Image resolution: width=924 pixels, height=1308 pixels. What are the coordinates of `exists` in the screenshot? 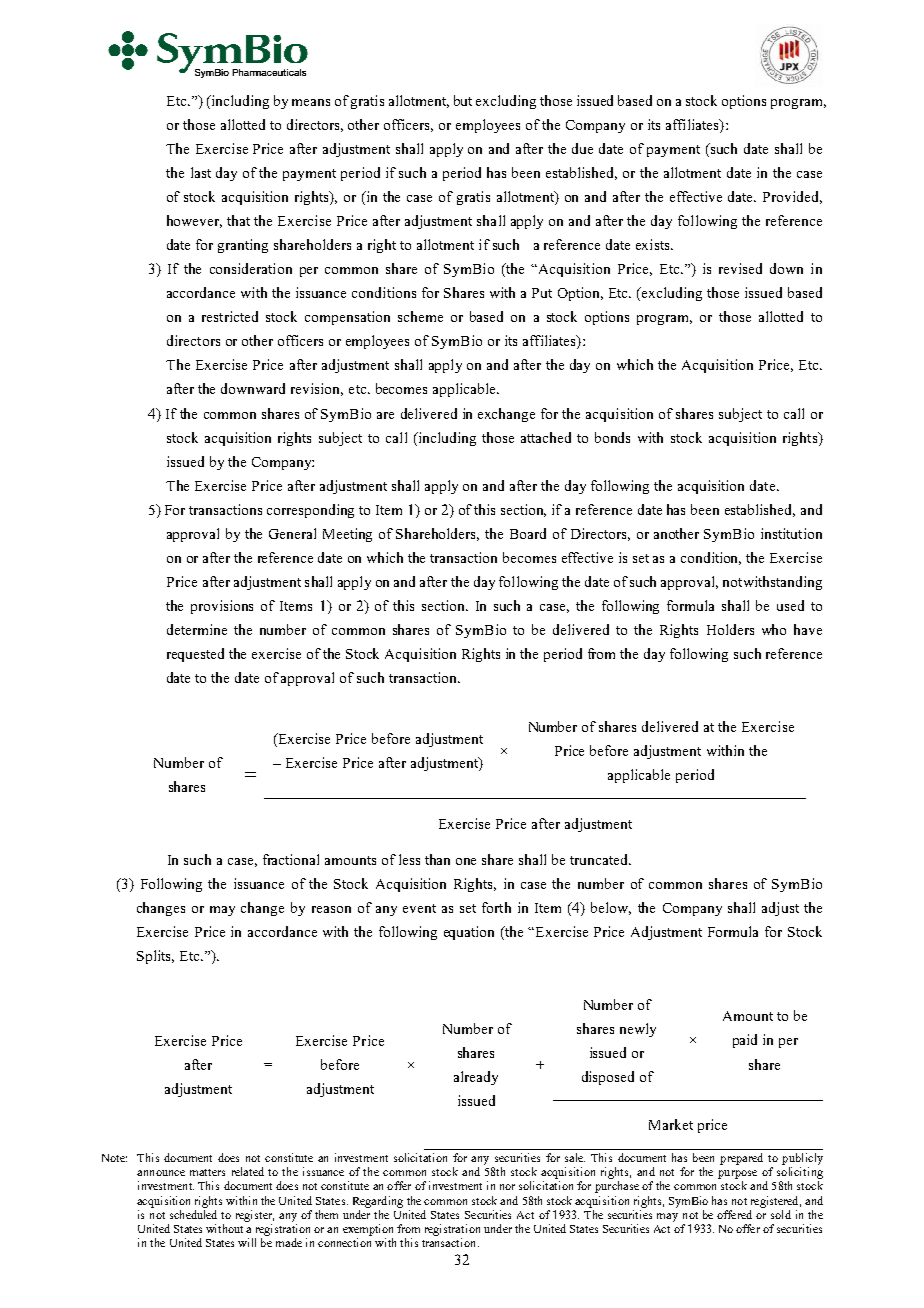 It's located at (654, 244).
